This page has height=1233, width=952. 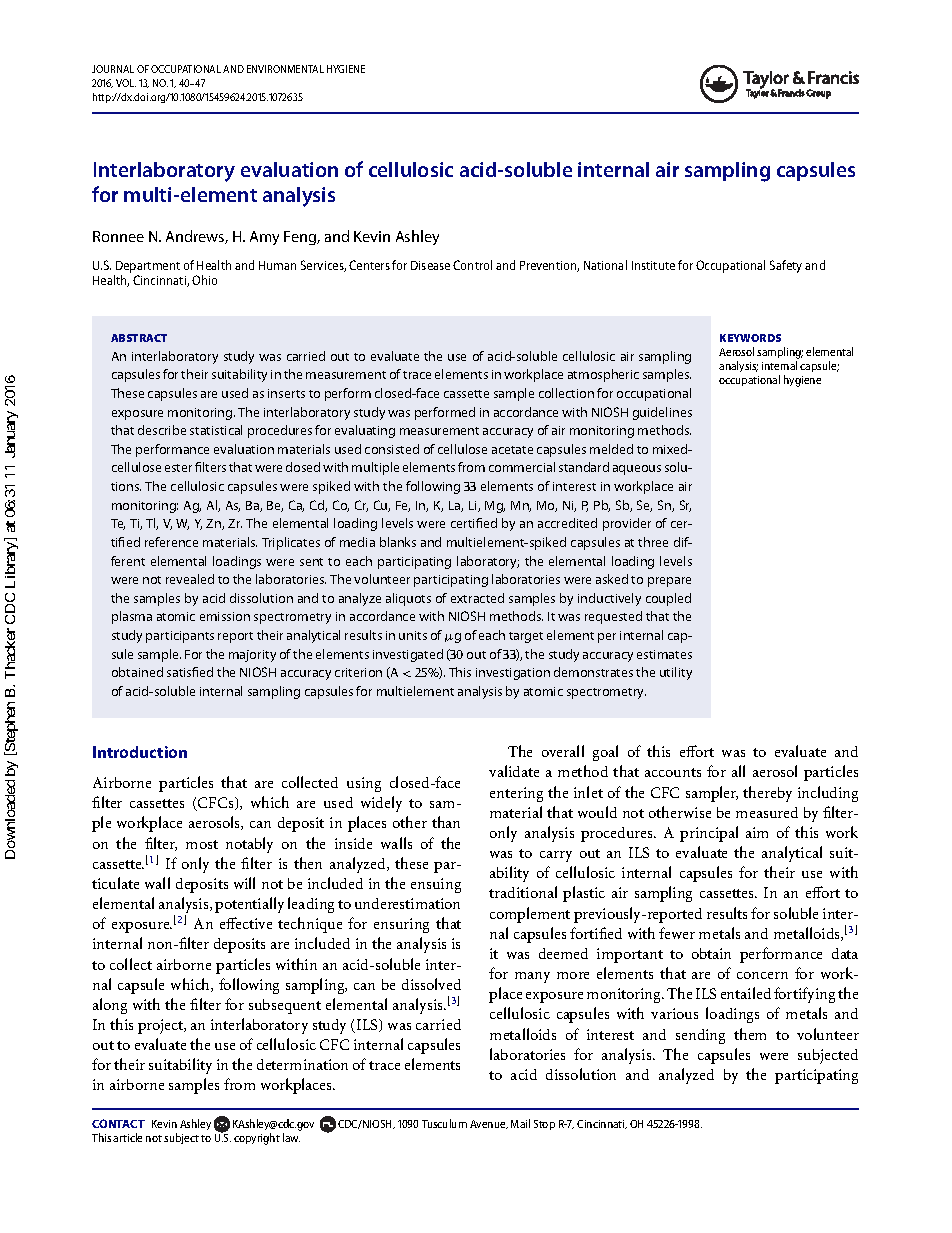 What do you see at coordinates (225, 616) in the page?
I see `emission` at bounding box center [225, 616].
